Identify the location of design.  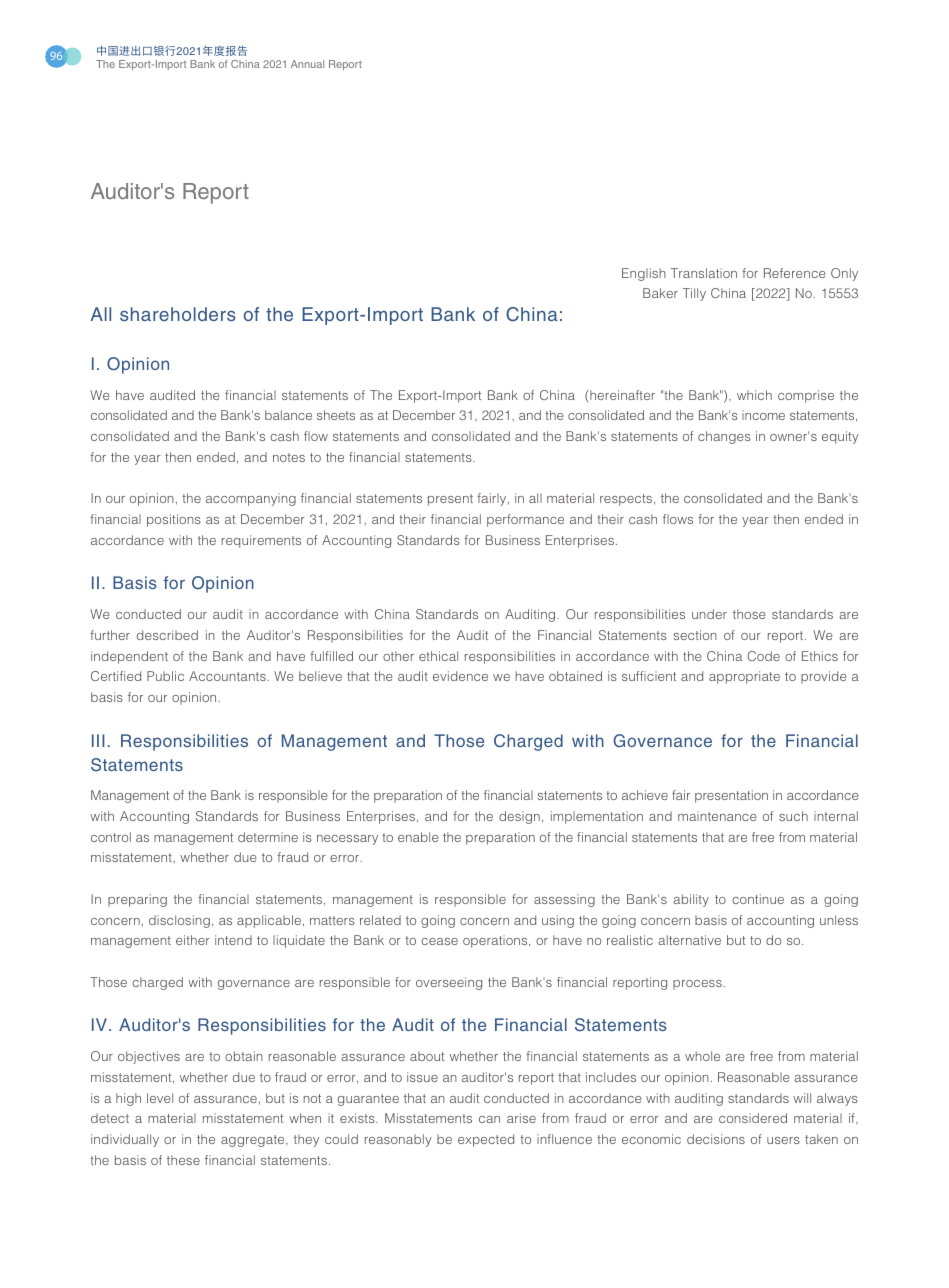
(519, 817).
